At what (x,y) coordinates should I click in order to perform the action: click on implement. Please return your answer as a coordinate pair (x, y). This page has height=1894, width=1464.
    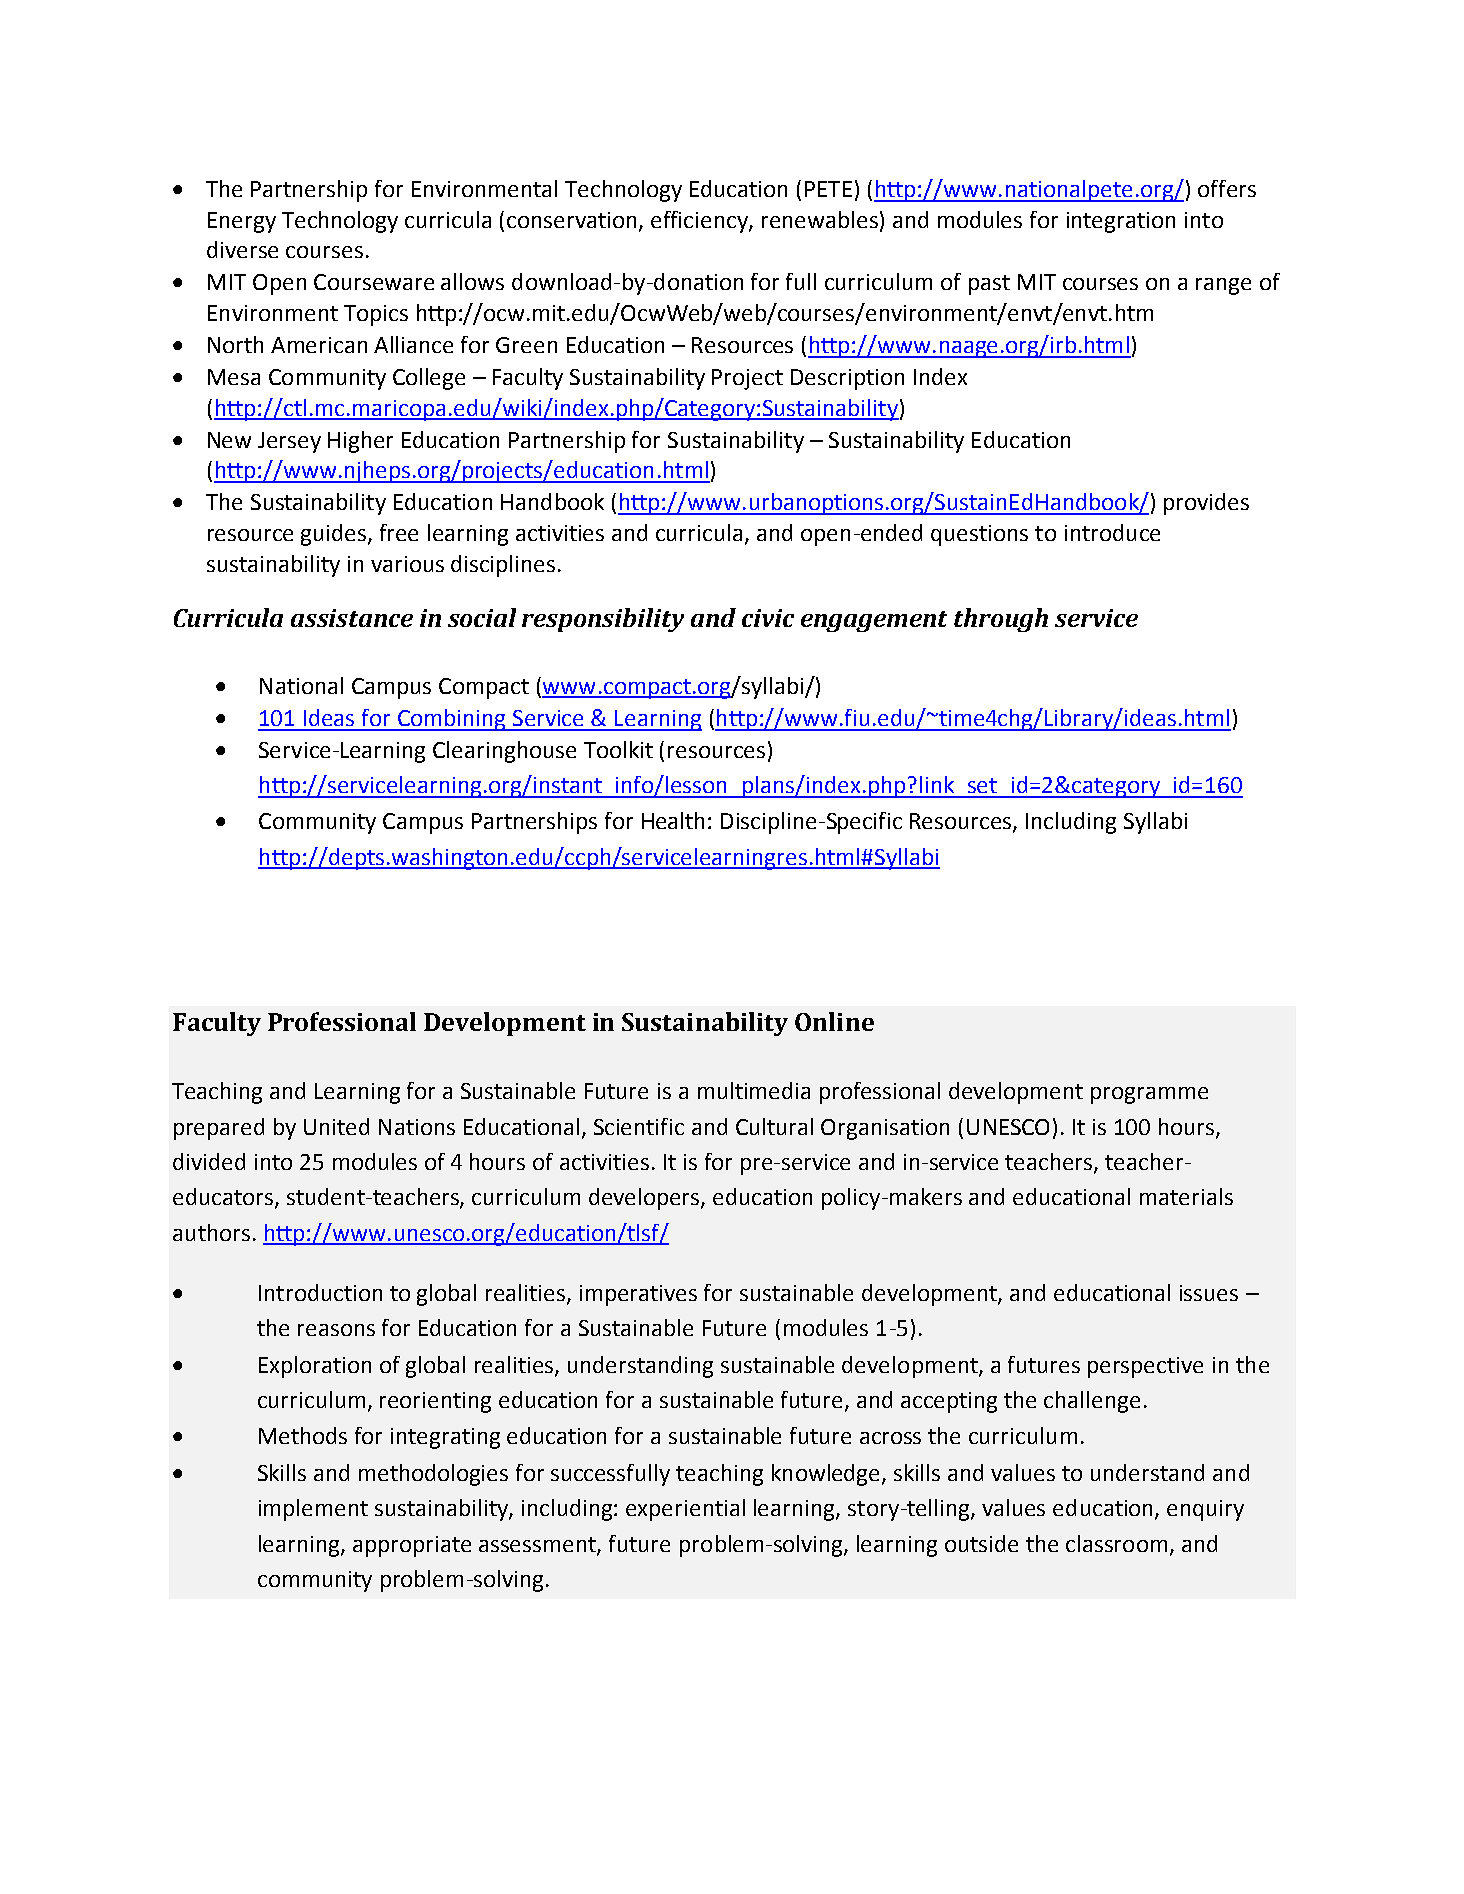
    Looking at the image, I should click on (313, 1510).
